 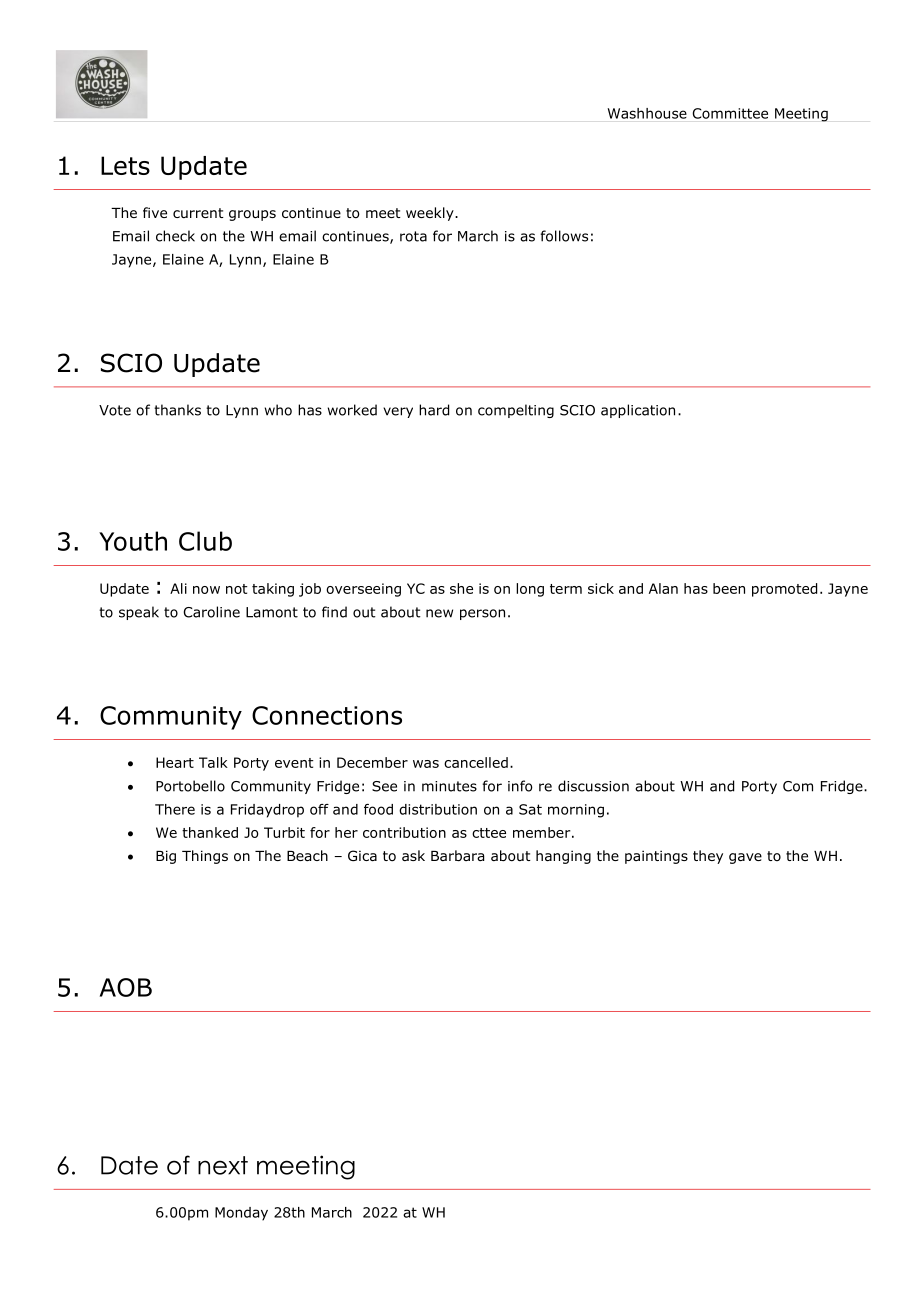 What do you see at coordinates (730, 113) in the image?
I see `Committee` at bounding box center [730, 113].
